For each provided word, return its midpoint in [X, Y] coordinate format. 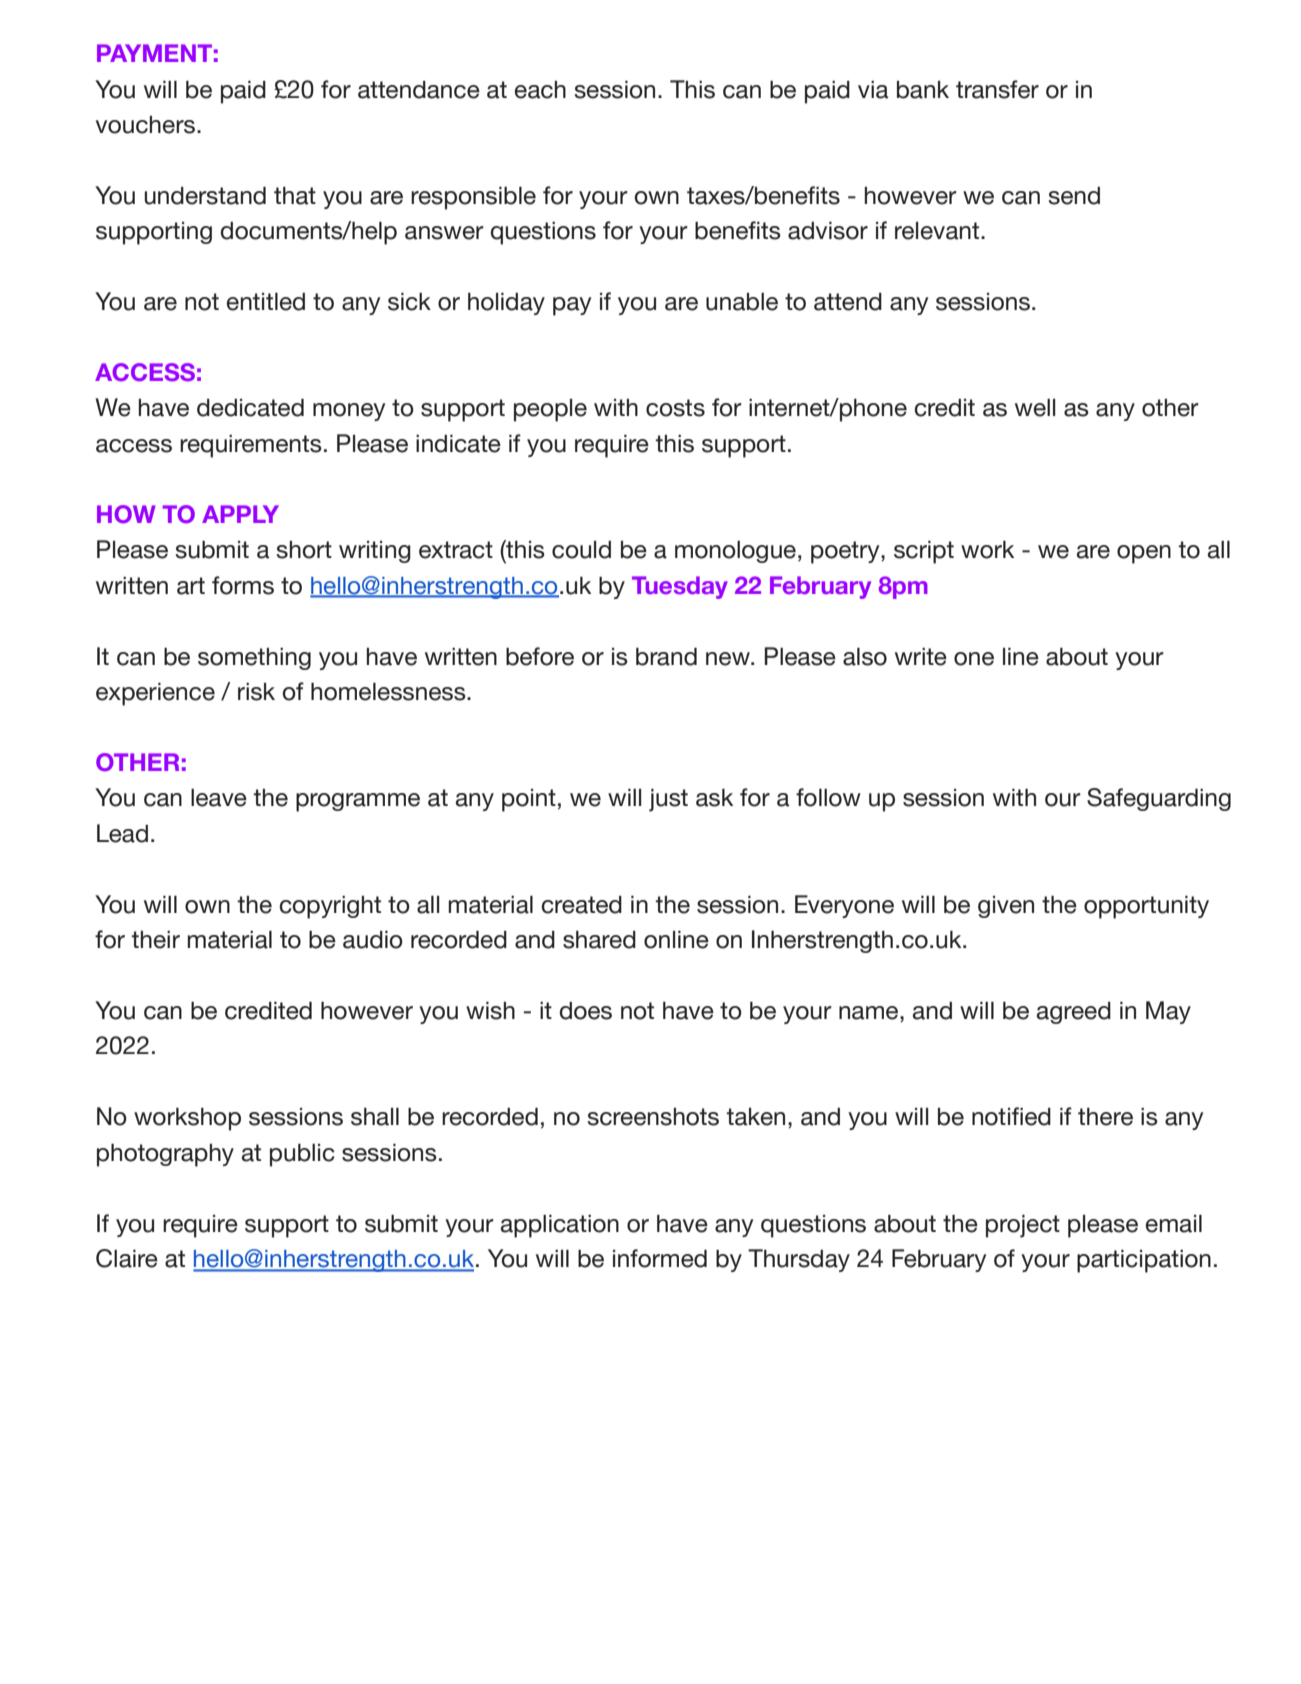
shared [599, 940]
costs [675, 408]
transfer [997, 89]
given [1006, 907]
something [254, 659]
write [921, 657]
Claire [127, 1258]
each [540, 90]
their [155, 940]
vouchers [145, 125]
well [1035, 408]
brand [666, 657]
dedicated [250, 408]
